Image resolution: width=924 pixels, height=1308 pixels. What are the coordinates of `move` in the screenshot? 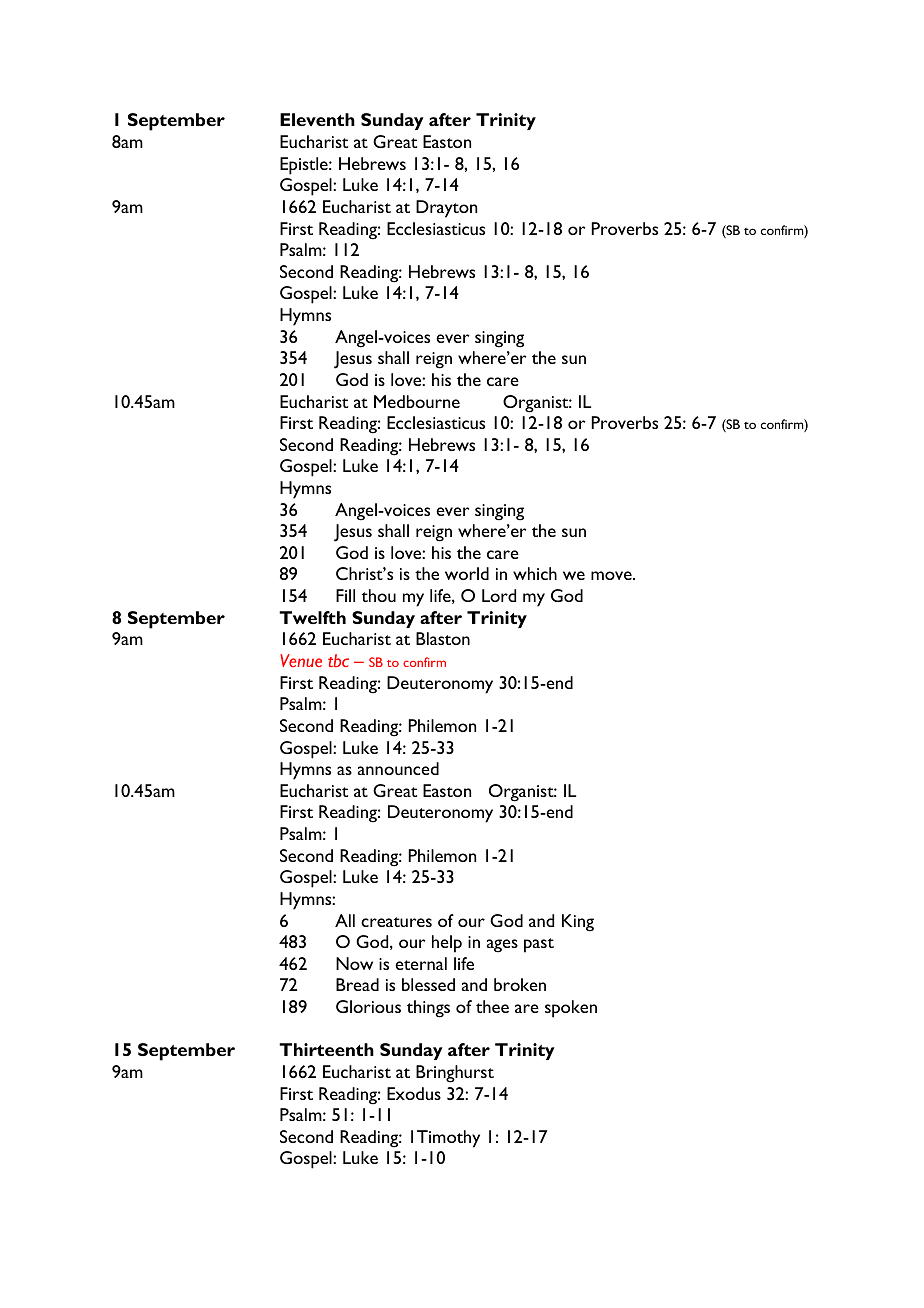 It's located at (612, 575).
